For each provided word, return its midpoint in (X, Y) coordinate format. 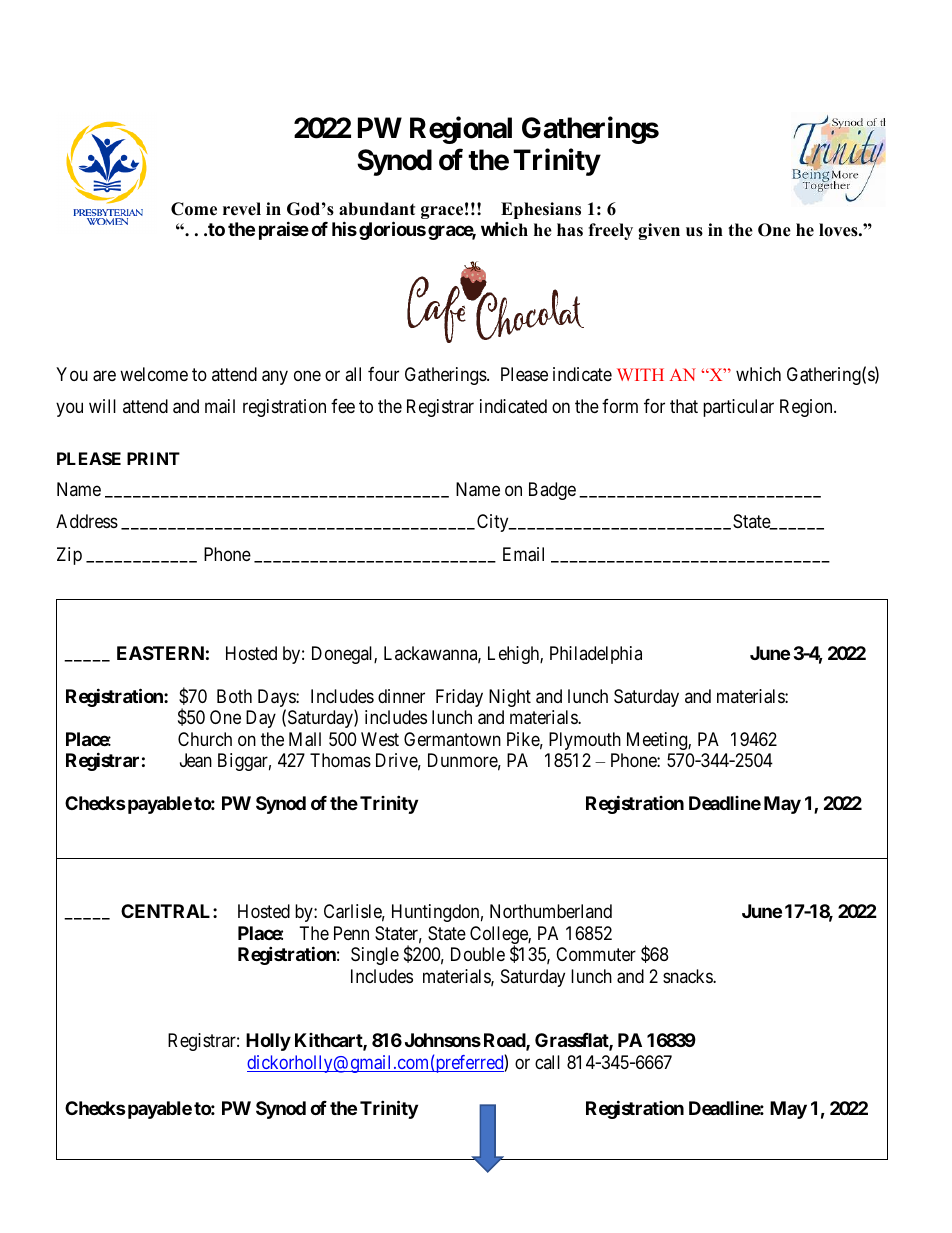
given (659, 231)
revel (242, 209)
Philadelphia (596, 655)
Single (375, 956)
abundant (377, 209)
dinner (401, 696)
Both (234, 696)
